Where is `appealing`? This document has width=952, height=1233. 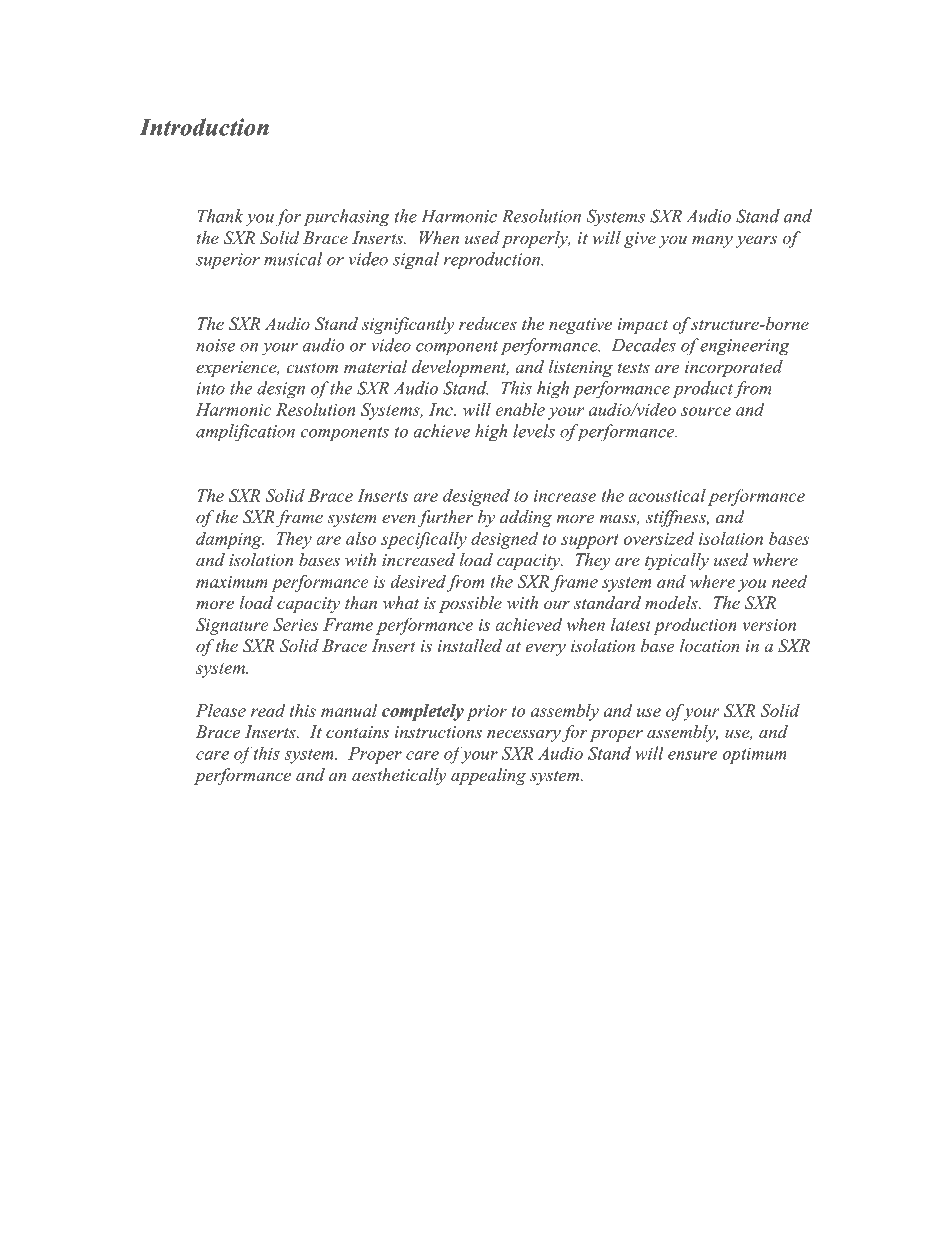 appealing is located at coordinates (488, 776).
